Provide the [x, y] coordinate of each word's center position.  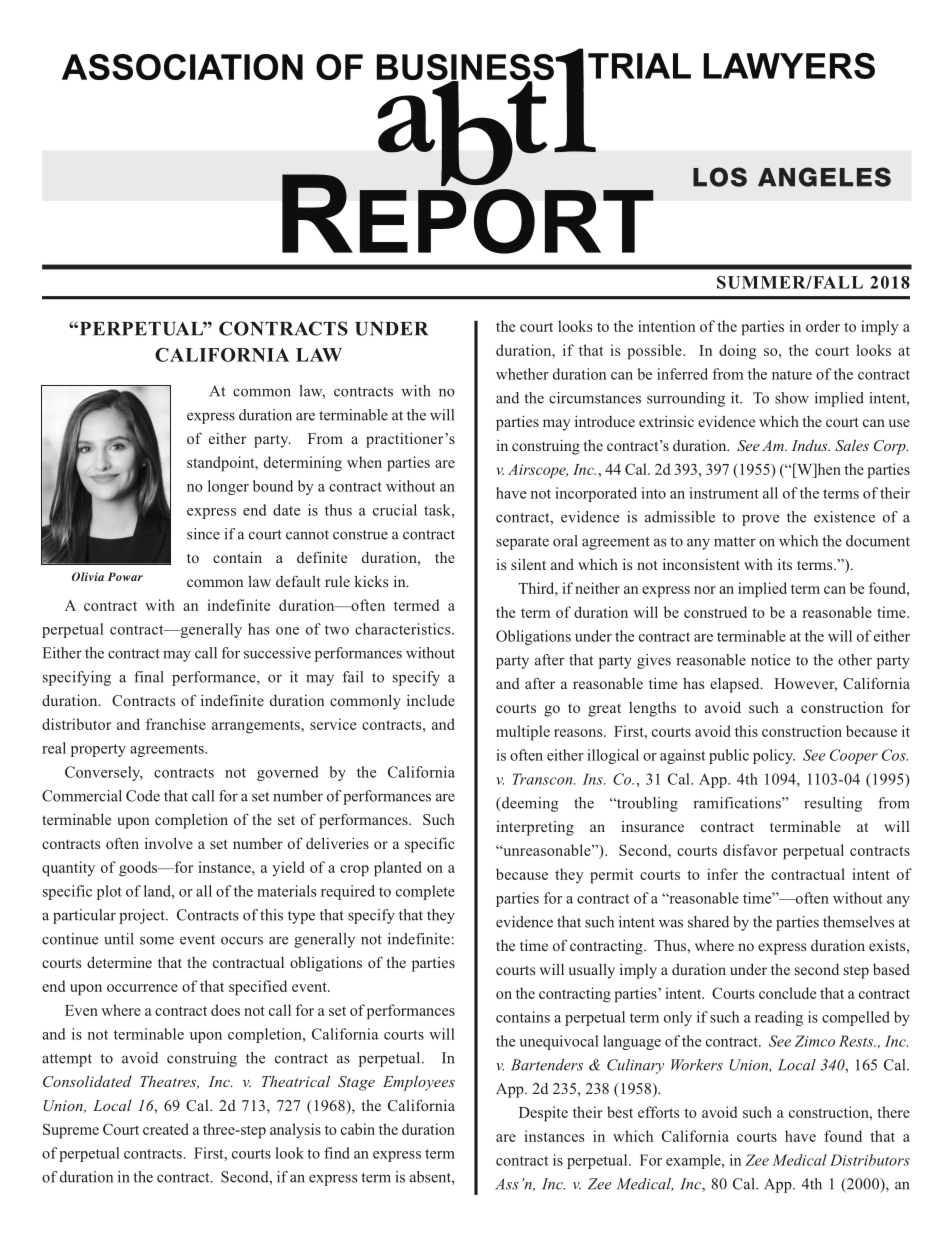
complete [425, 892]
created [166, 1129]
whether [522, 374]
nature [792, 375]
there [893, 1112]
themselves [858, 922]
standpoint [222, 464]
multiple [523, 733]
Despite [543, 1114]
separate [522, 543]
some [157, 940]
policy [774, 756]
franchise [176, 724]
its [785, 564]
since [203, 534]
